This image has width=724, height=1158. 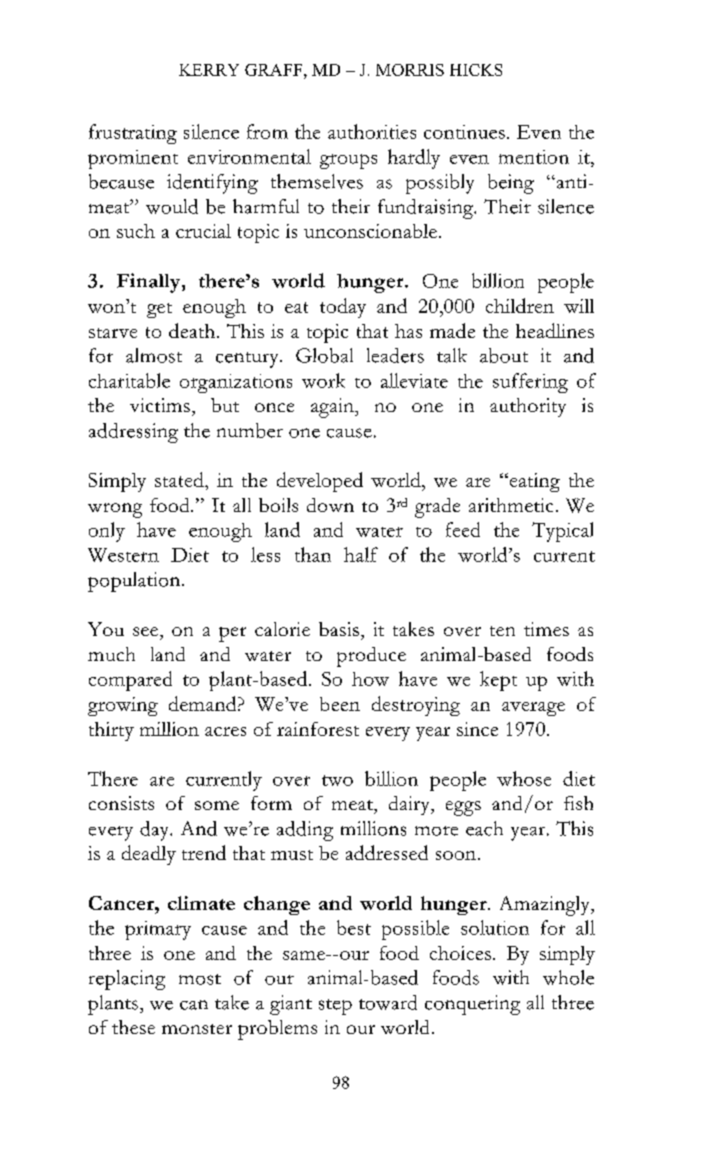 I want to click on half, so click(x=361, y=554).
